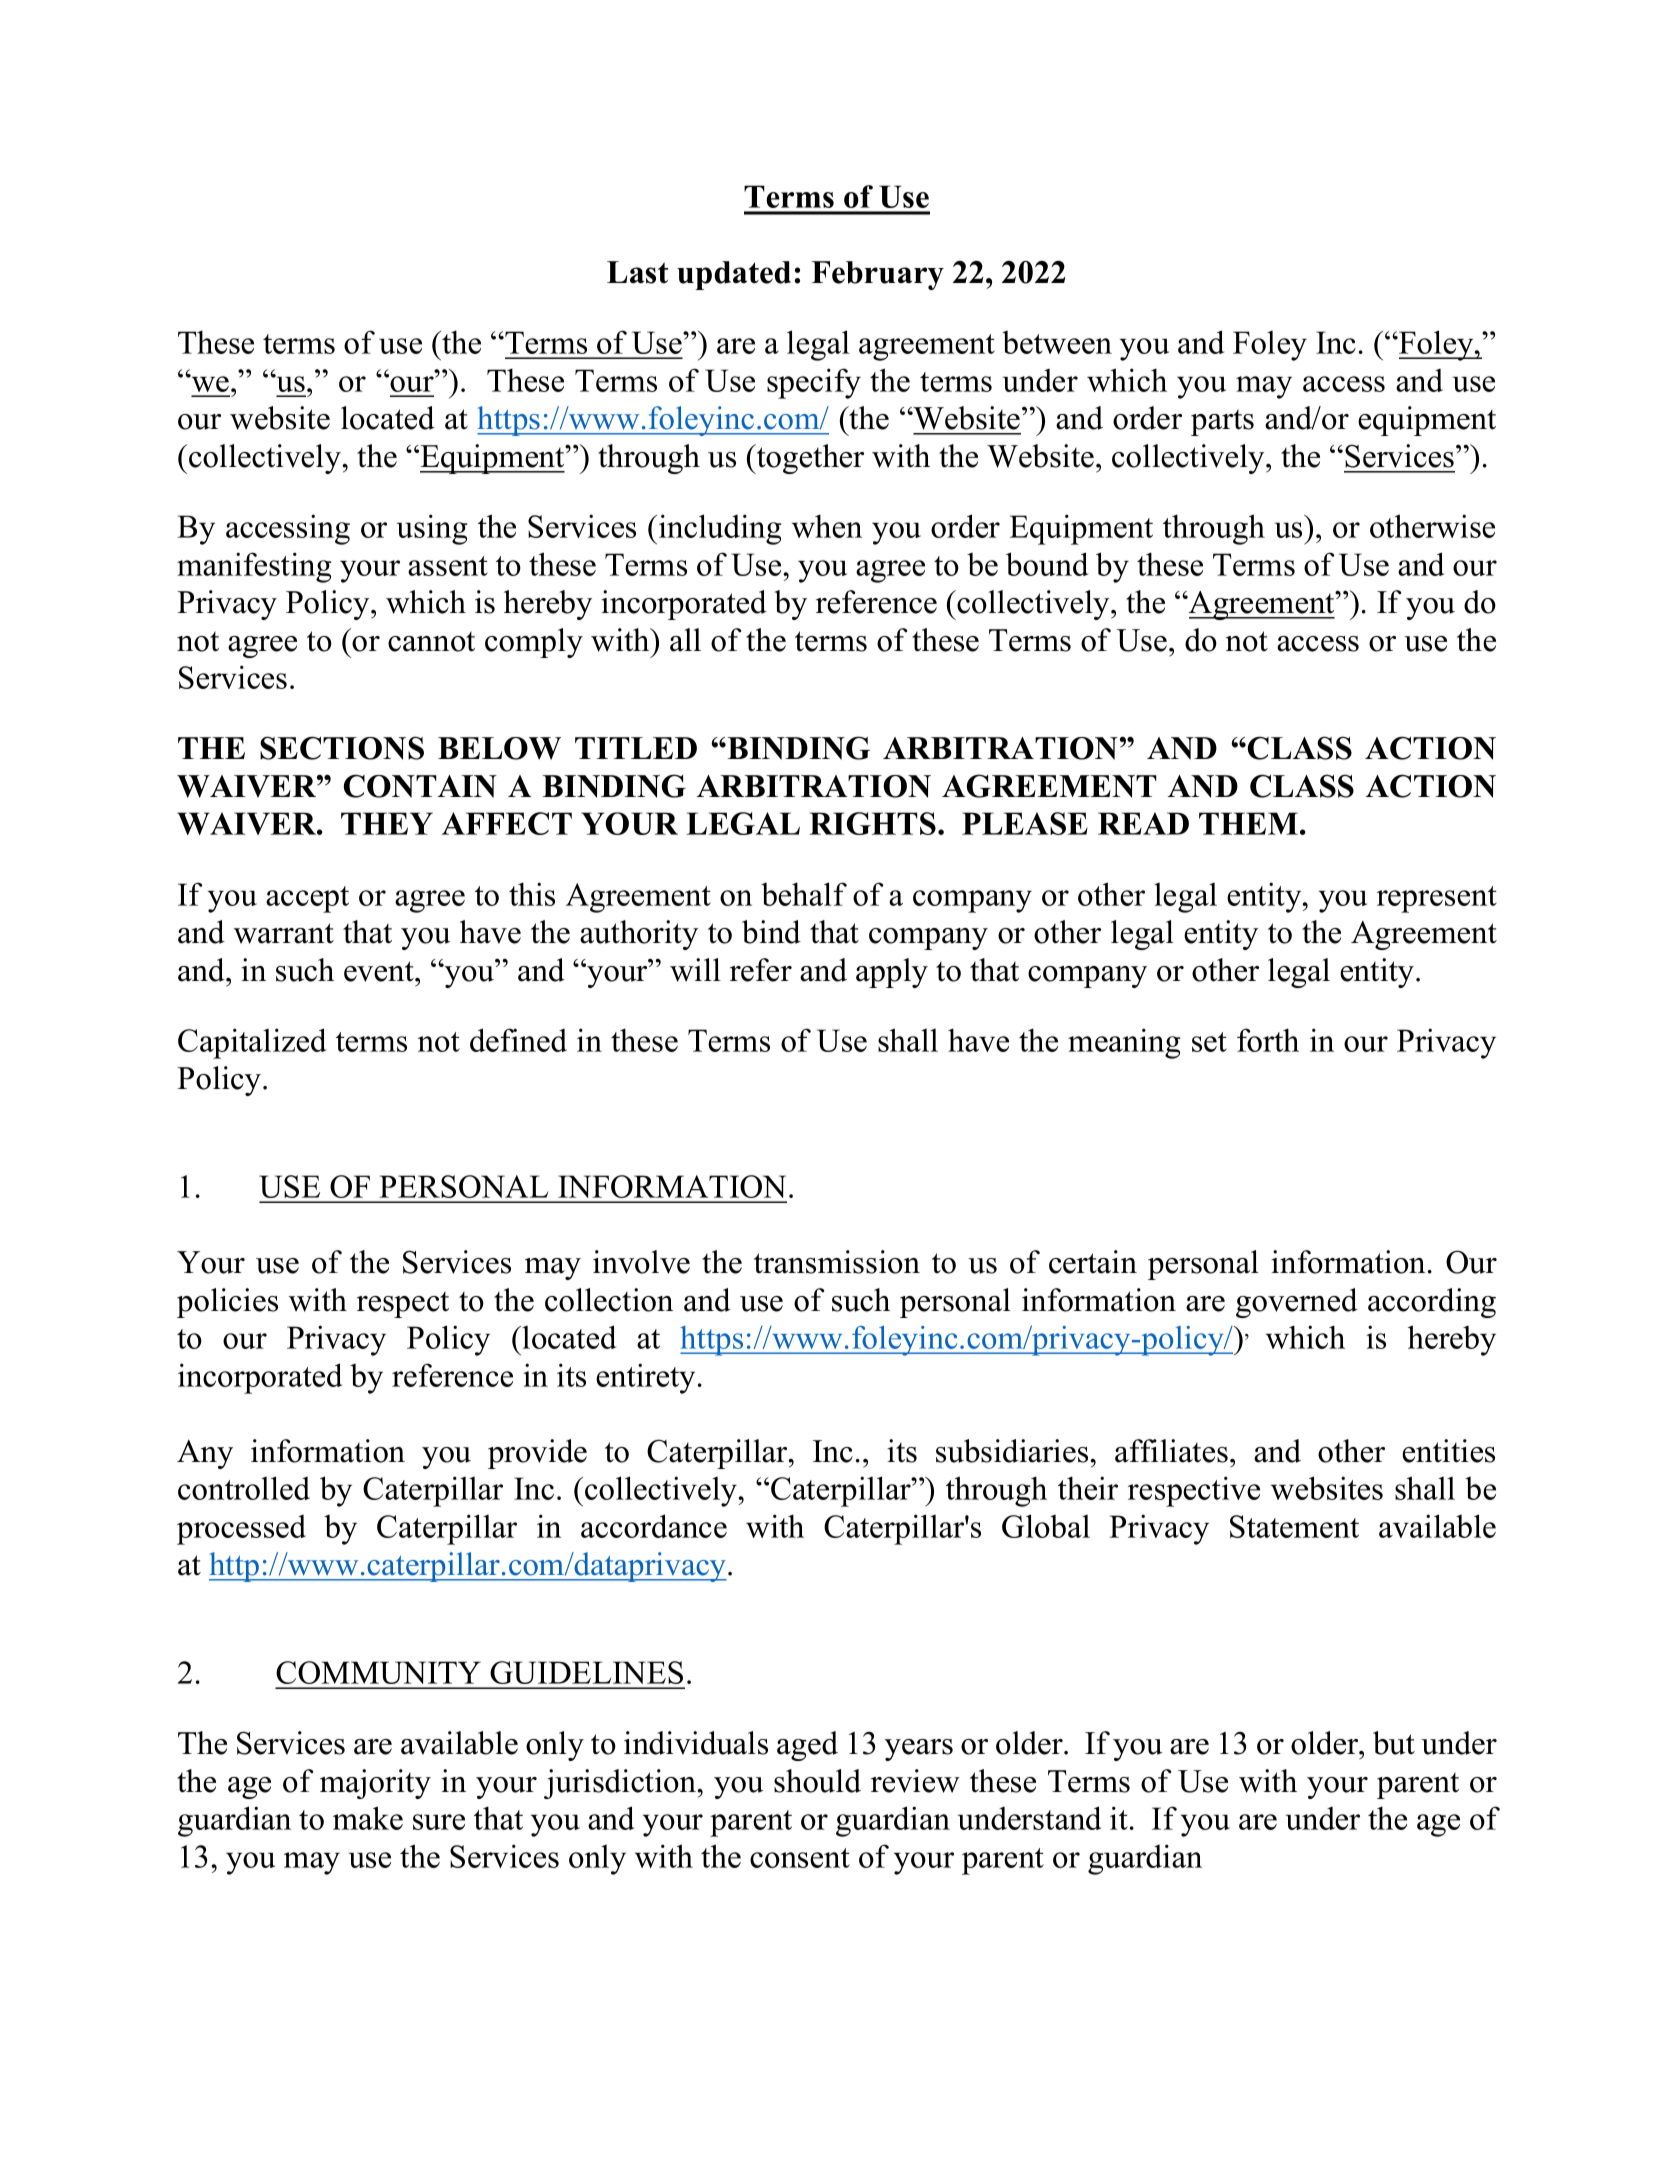  What do you see at coordinates (368, 1818) in the page?
I see `make` at bounding box center [368, 1818].
